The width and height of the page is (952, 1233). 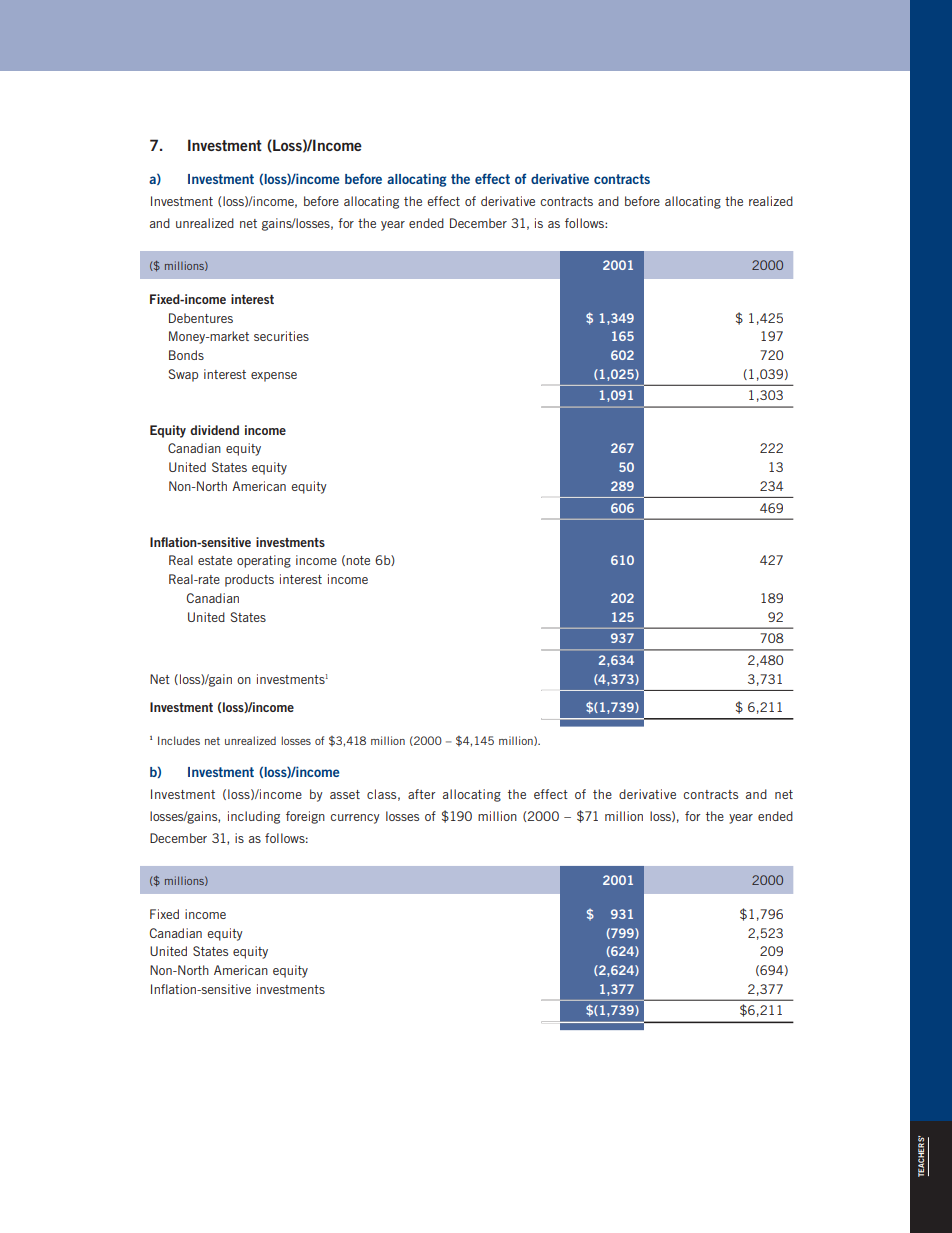 I want to click on securities, so click(x=281, y=336).
